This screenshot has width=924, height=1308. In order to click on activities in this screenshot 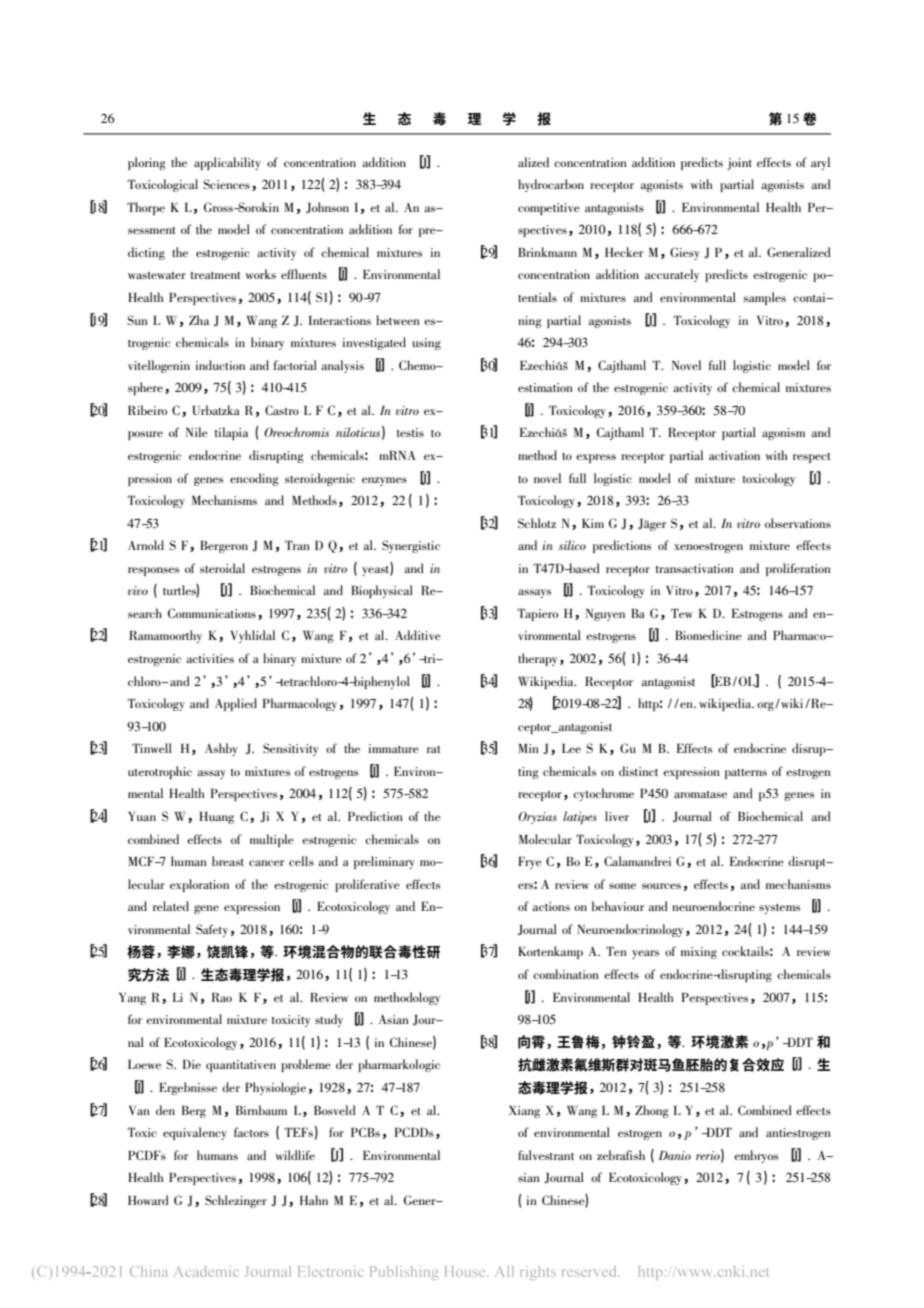, I will do `click(210, 658)`.
